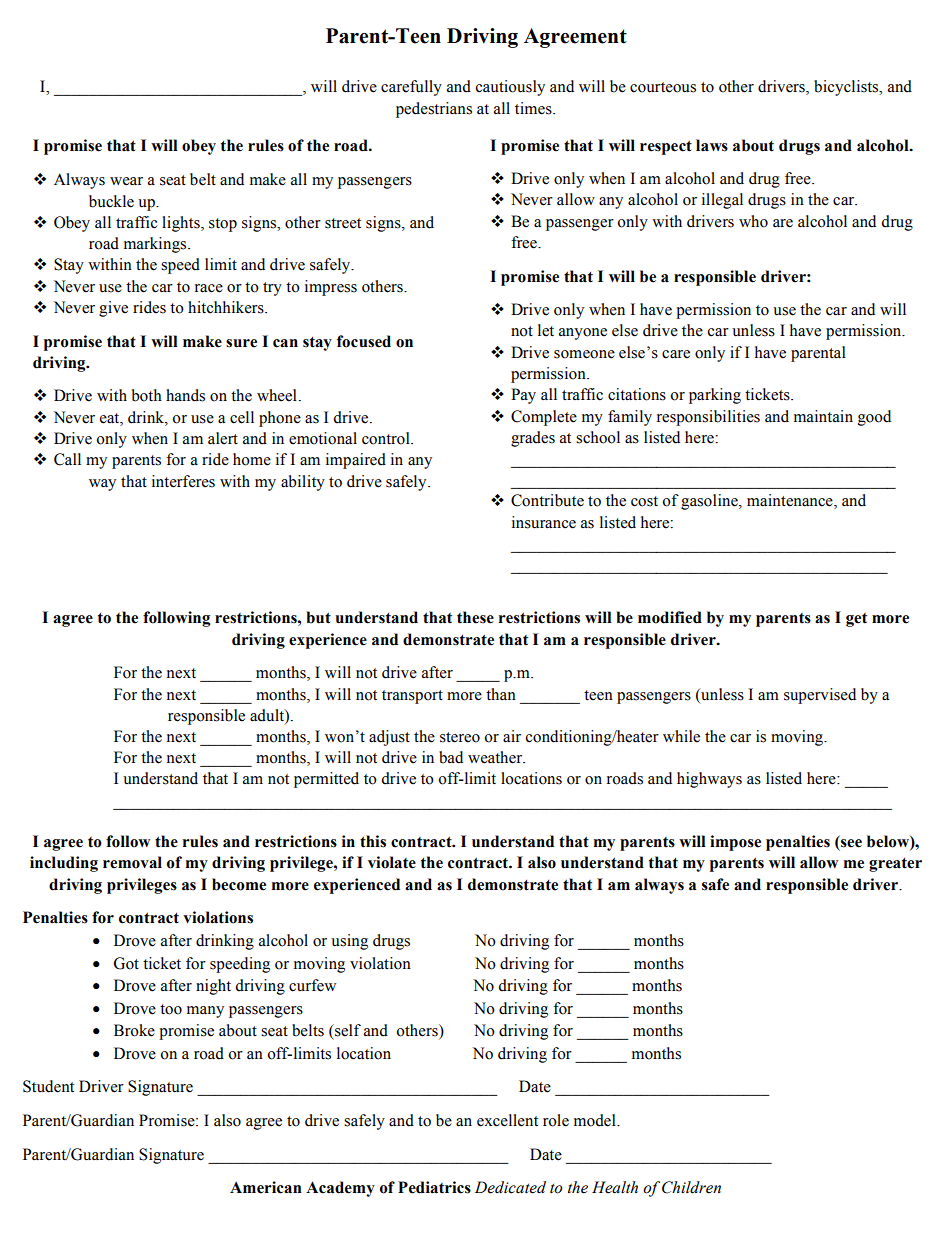 The width and height of the document is (952, 1233). I want to click on Children, so click(691, 1187).
